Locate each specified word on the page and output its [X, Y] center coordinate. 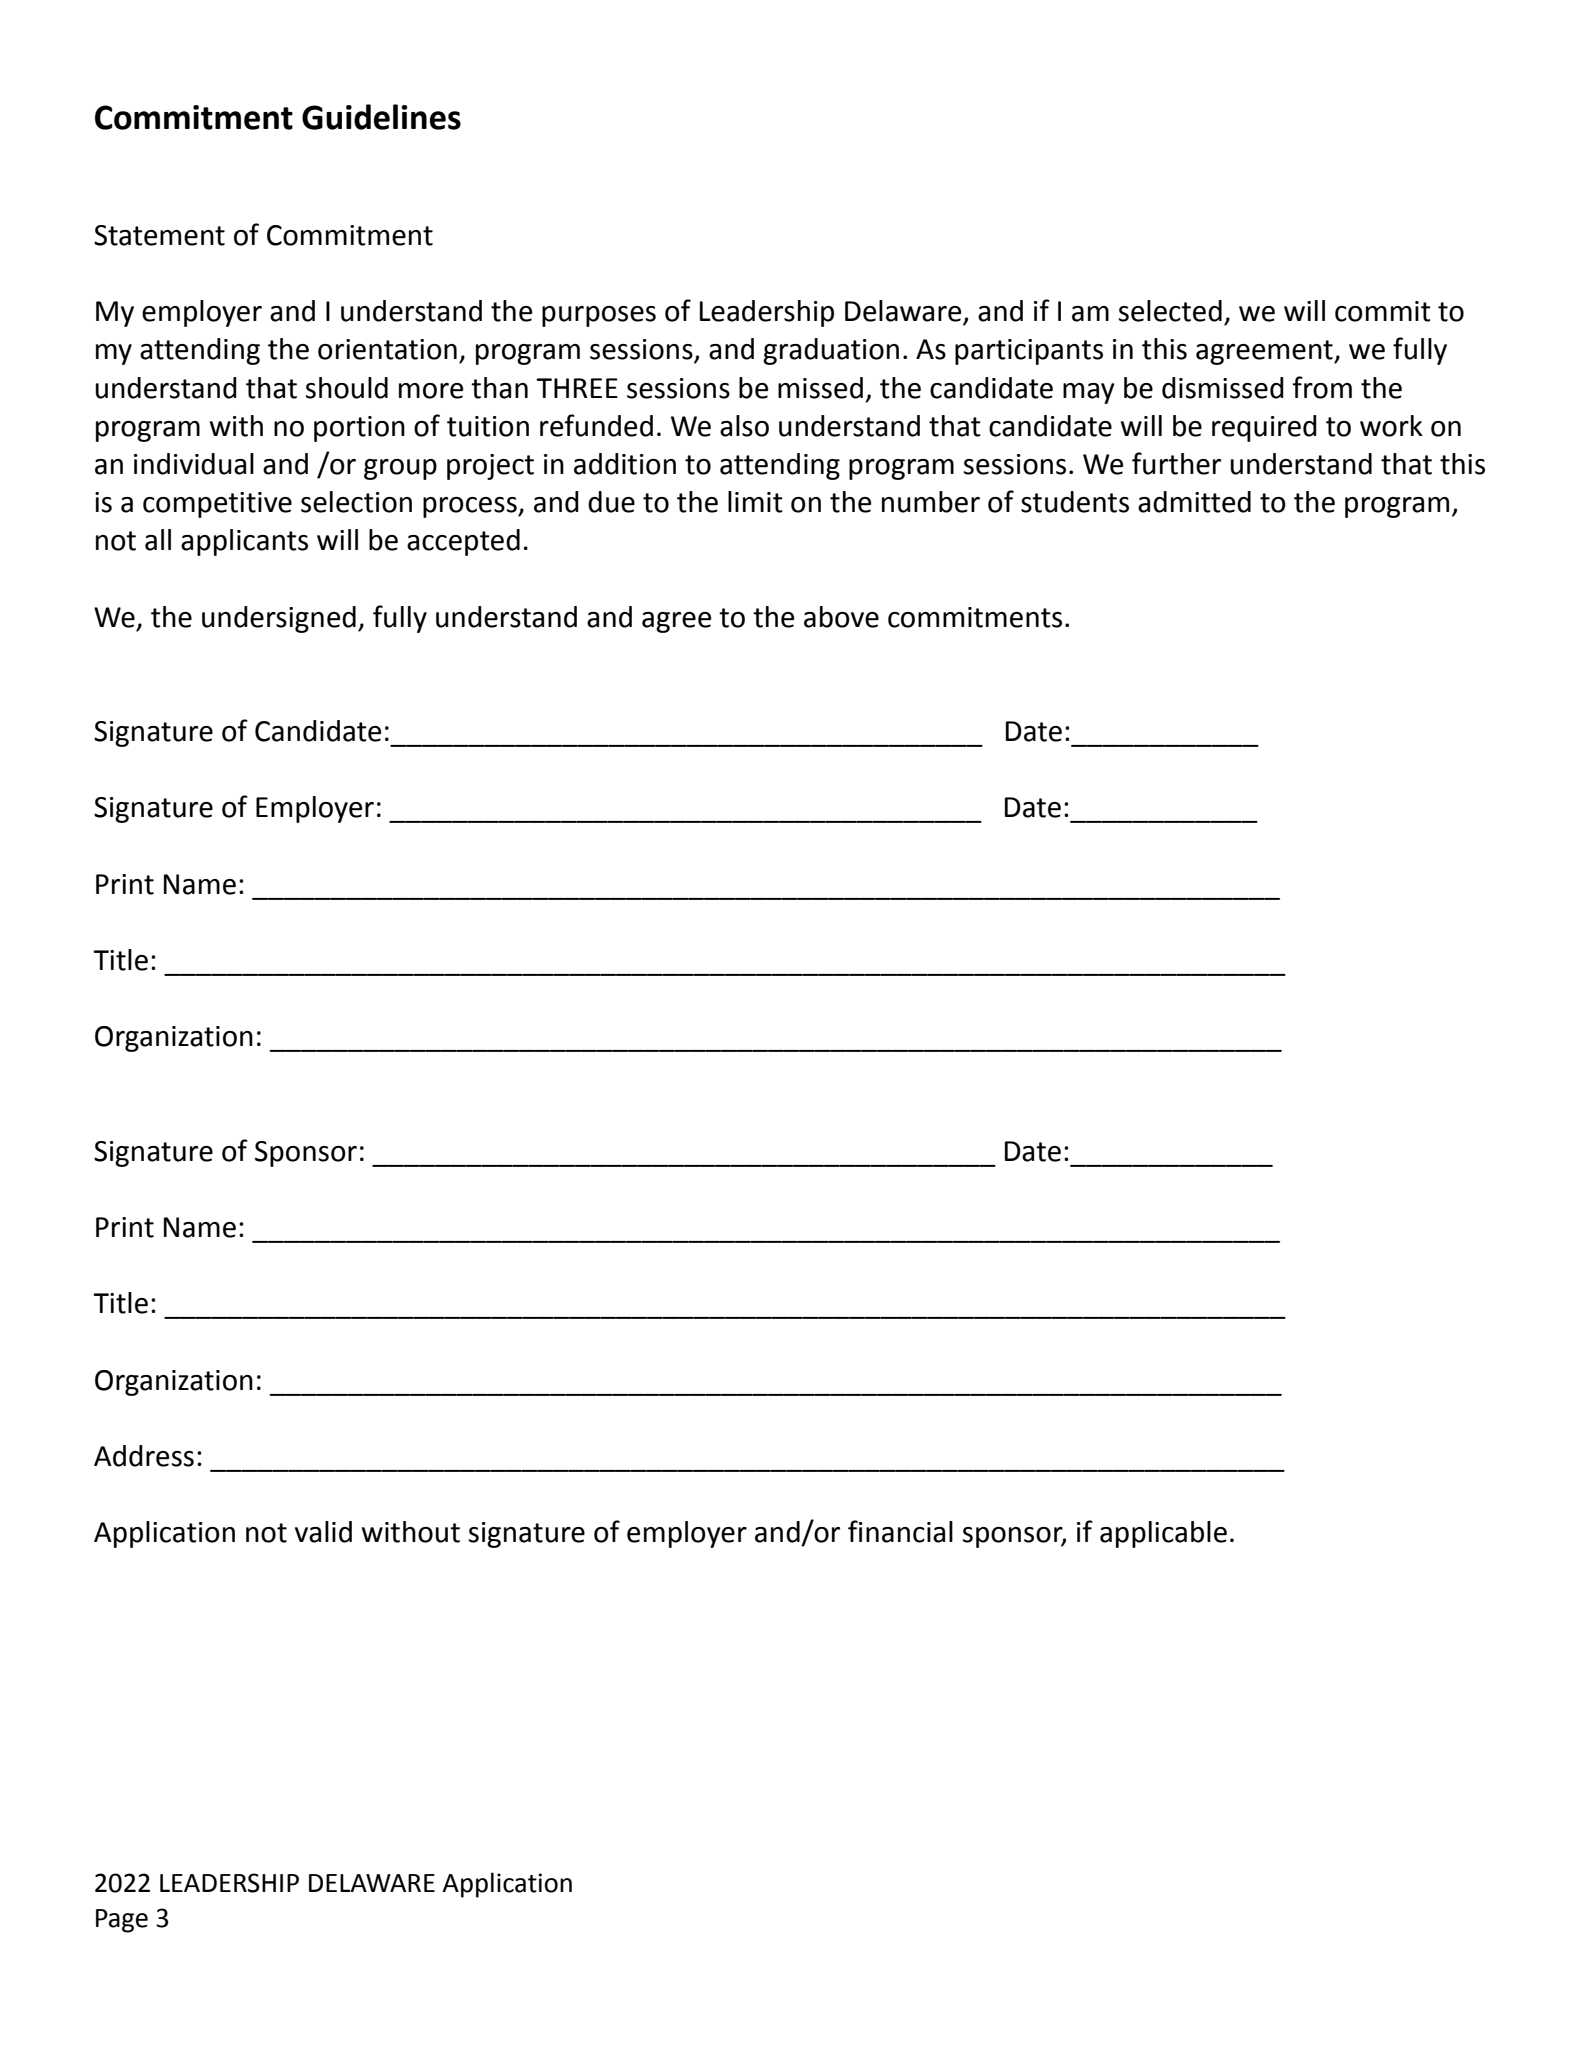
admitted [1194, 502]
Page [122, 1921]
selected [1170, 311]
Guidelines [381, 117]
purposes [599, 316]
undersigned [279, 619]
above [841, 617]
